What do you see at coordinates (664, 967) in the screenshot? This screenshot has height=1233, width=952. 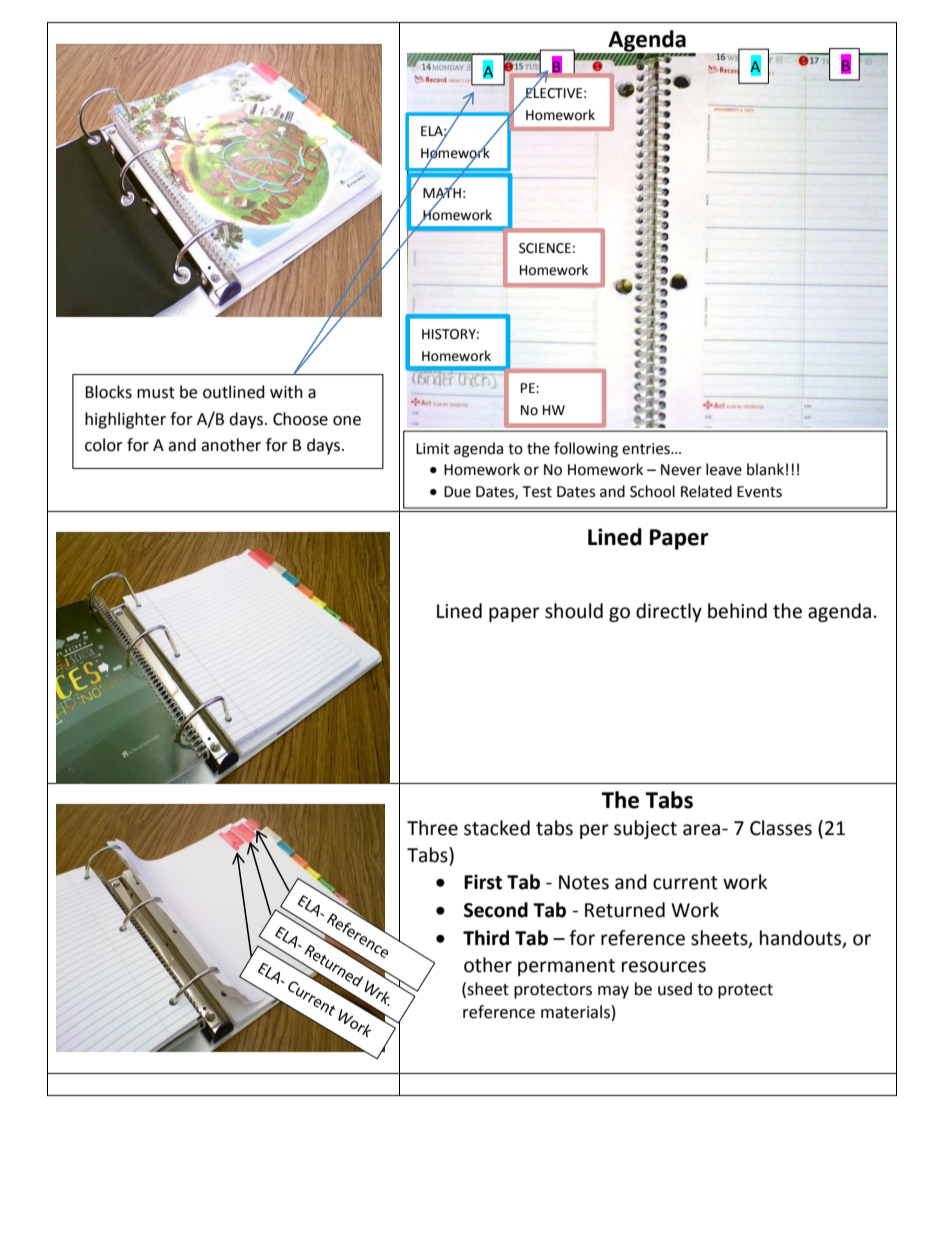 I see `resources` at bounding box center [664, 967].
